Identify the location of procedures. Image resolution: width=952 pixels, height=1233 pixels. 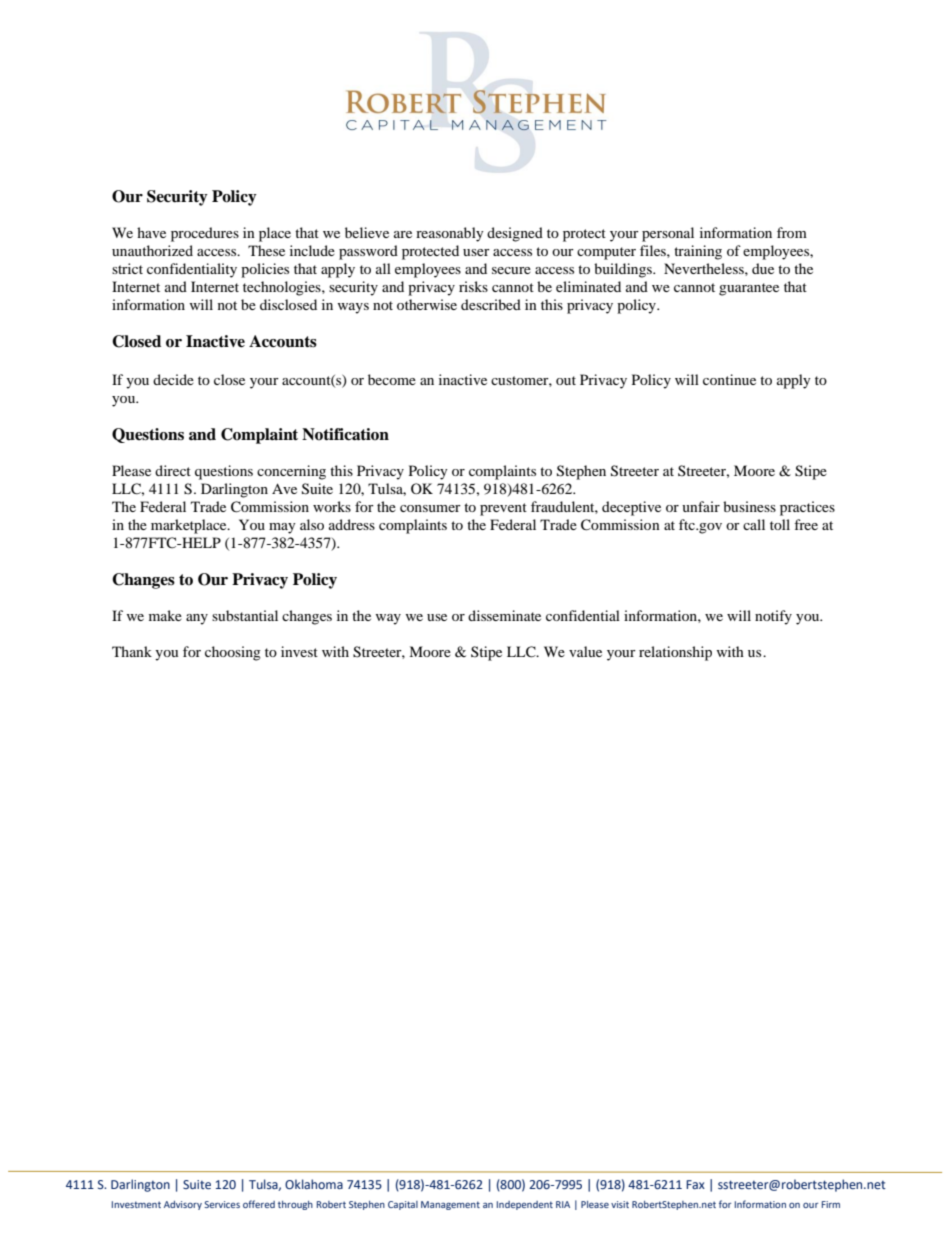
(205, 234).
